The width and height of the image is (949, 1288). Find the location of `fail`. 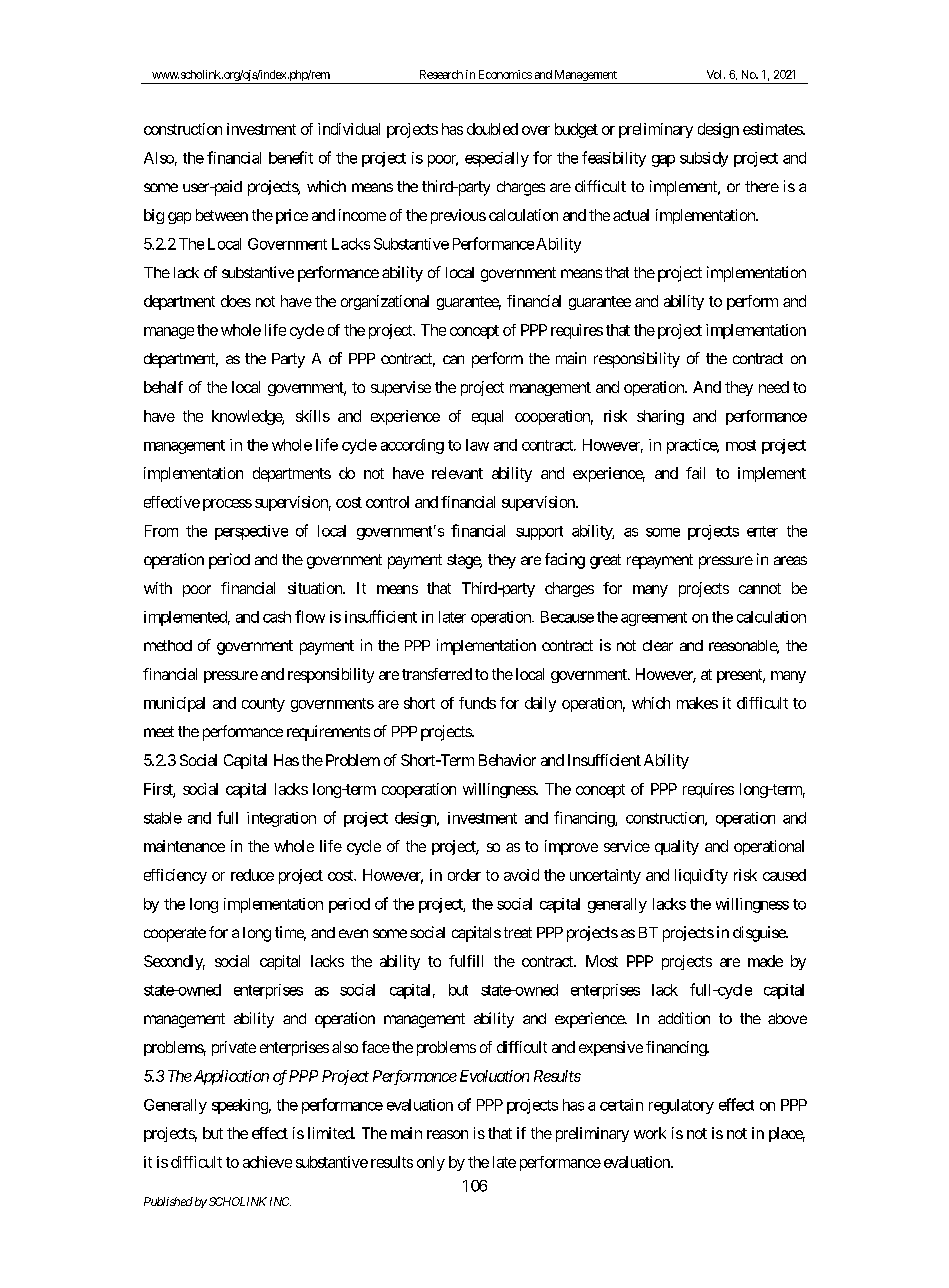

fail is located at coordinates (695, 473).
